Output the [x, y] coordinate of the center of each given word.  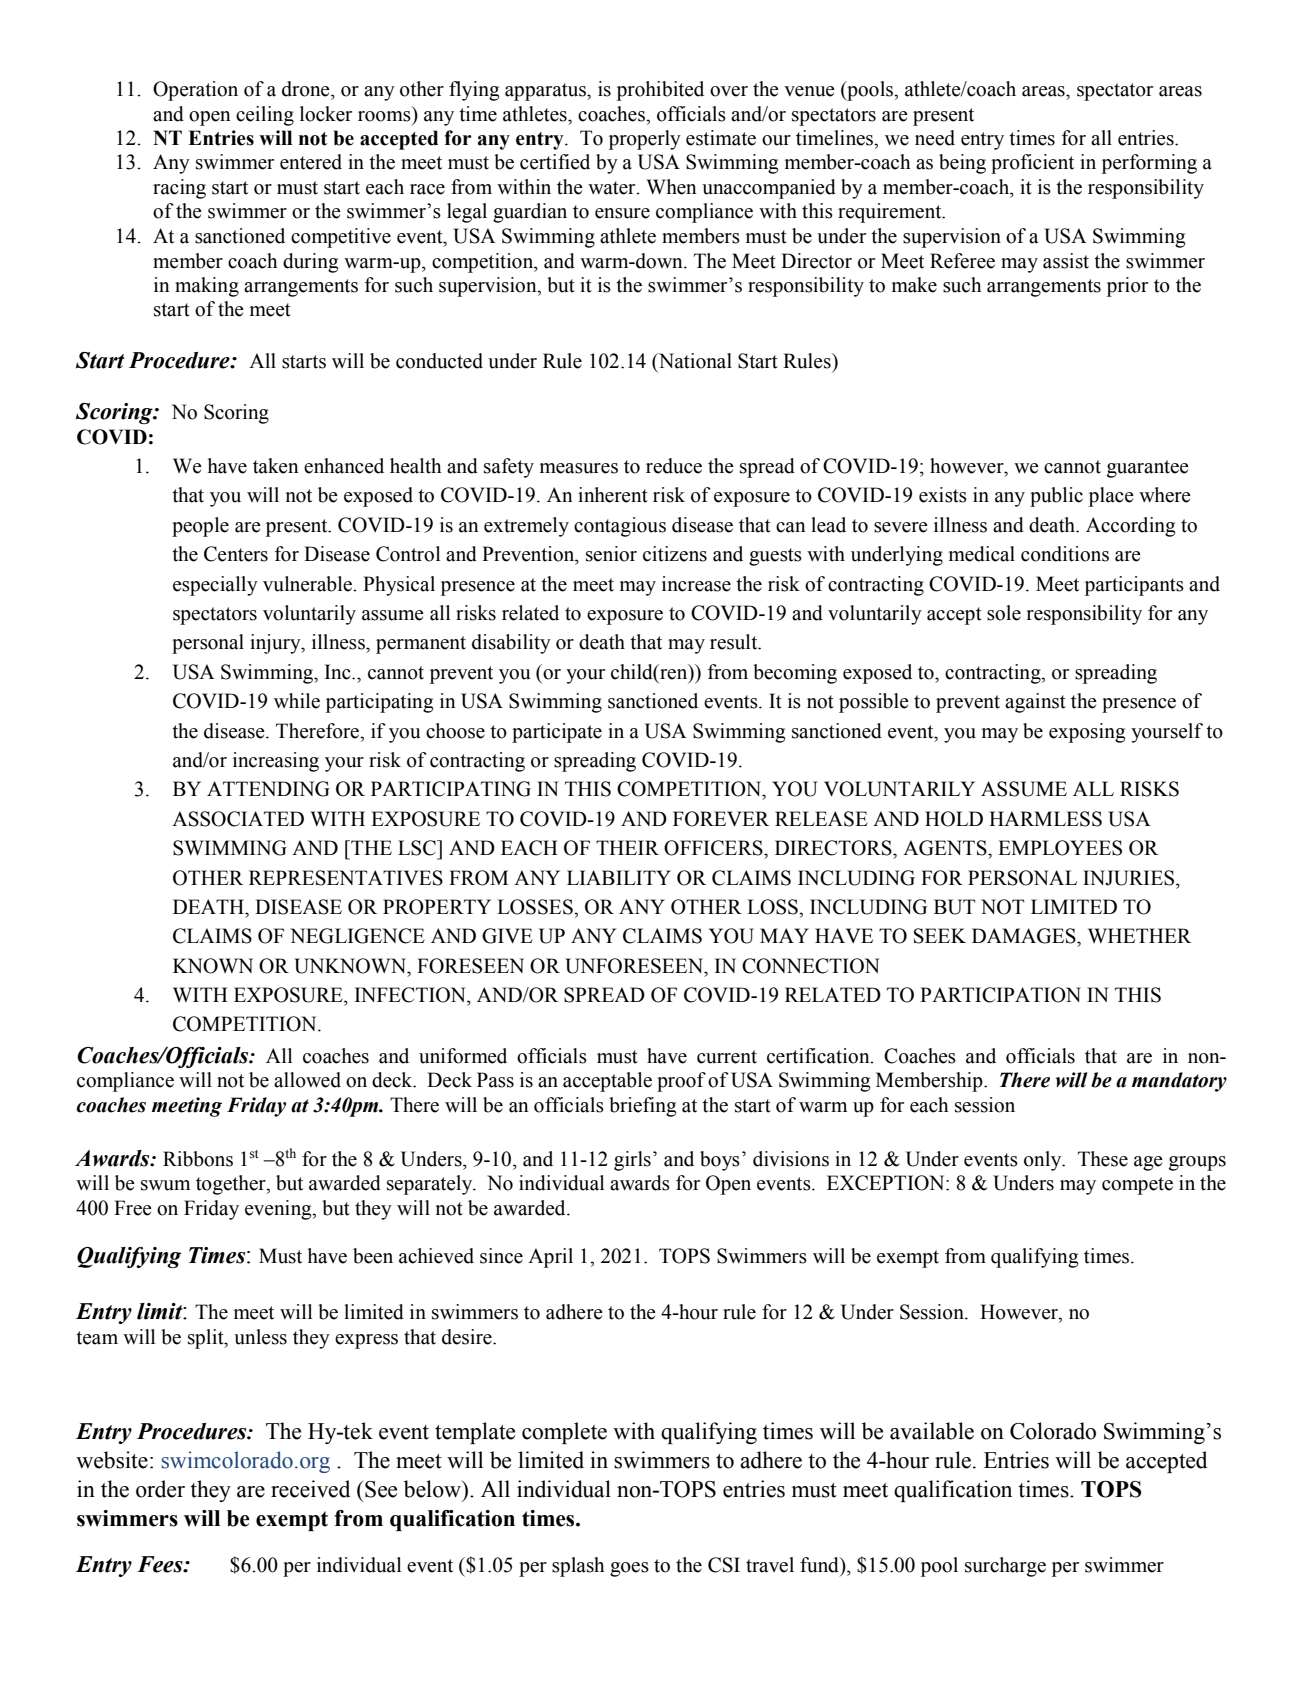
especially [215, 586]
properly [645, 140]
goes [629, 1569]
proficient [1032, 164]
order [160, 1489]
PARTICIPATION [1000, 995]
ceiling [265, 116]
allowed [307, 1080]
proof [681, 1082]
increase [696, 584]
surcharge [1005, 1567]
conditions [1065, 554]
